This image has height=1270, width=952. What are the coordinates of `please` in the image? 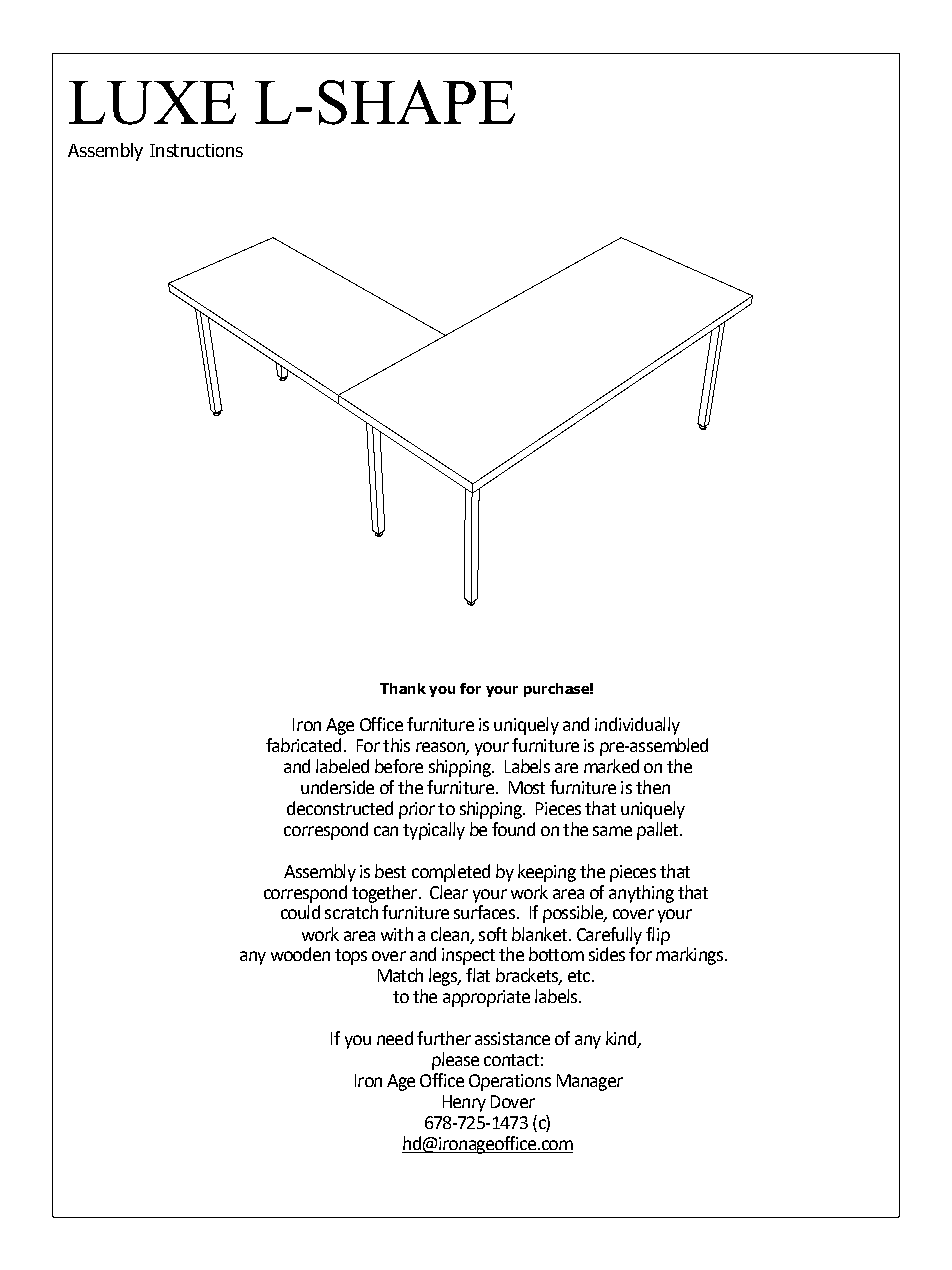 It's located at (455, 1061).
